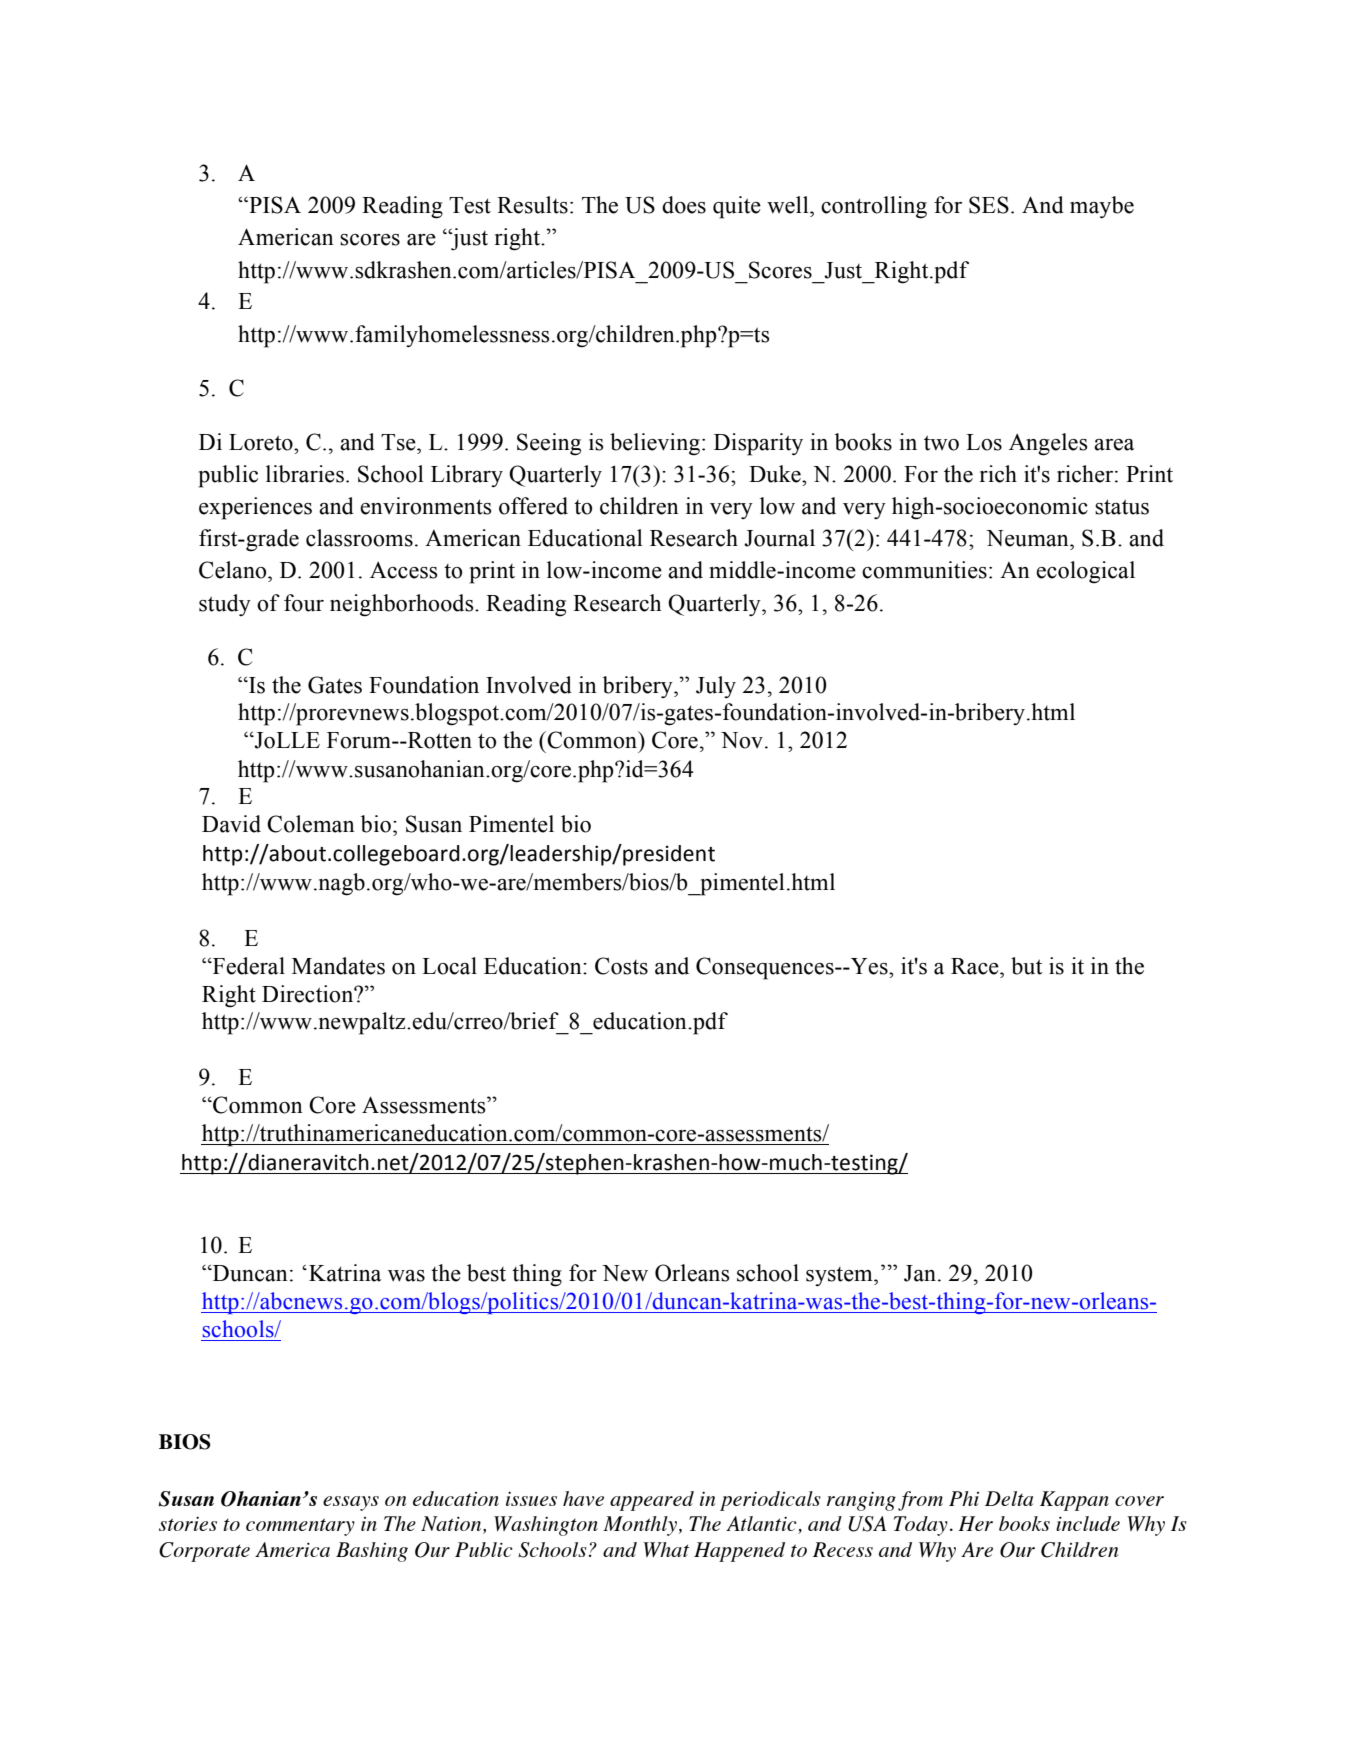  I want to click on Jan, so click(920, 1273).
